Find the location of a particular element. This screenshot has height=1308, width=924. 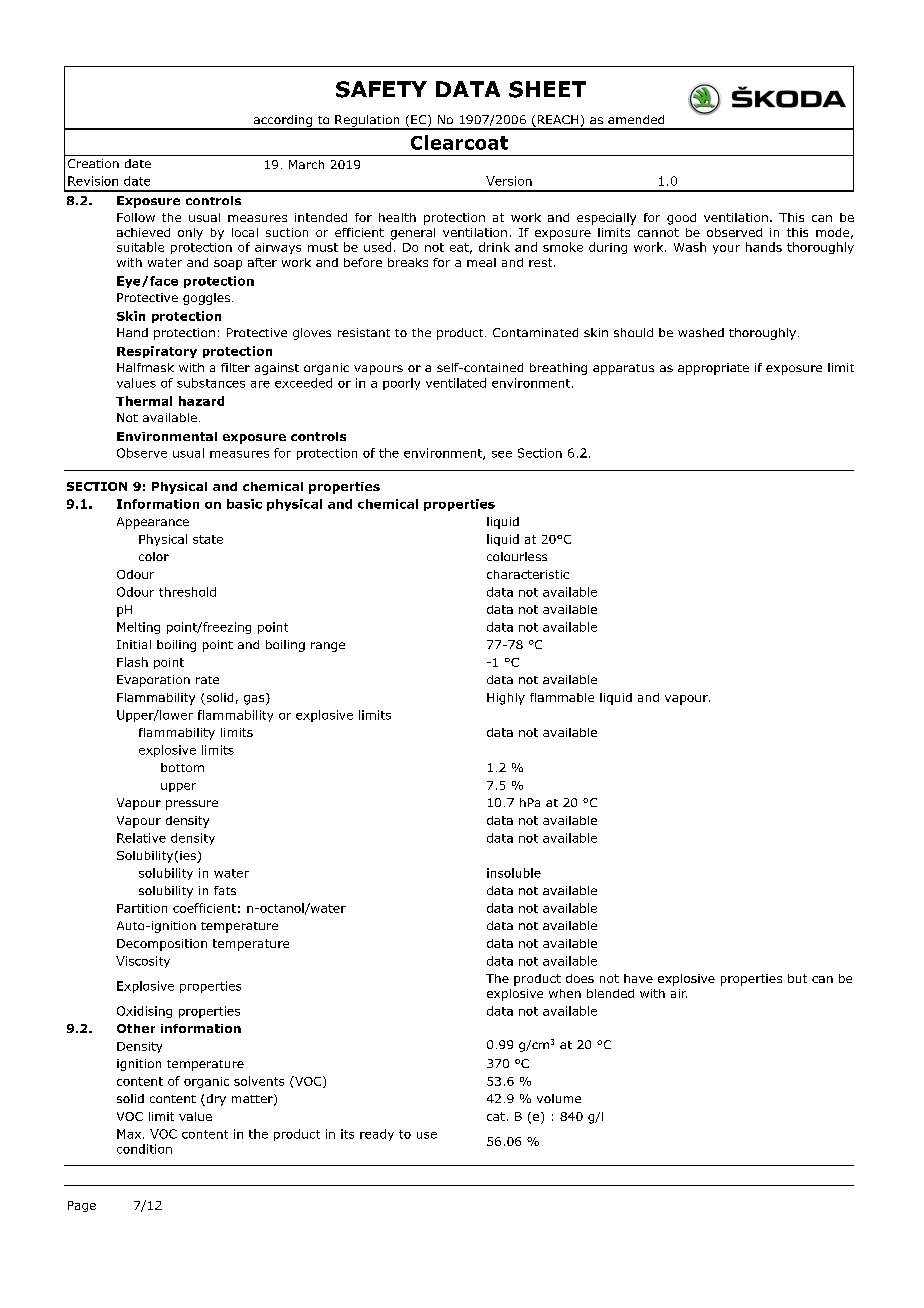

condition is located at coordinates (144, 1149).
